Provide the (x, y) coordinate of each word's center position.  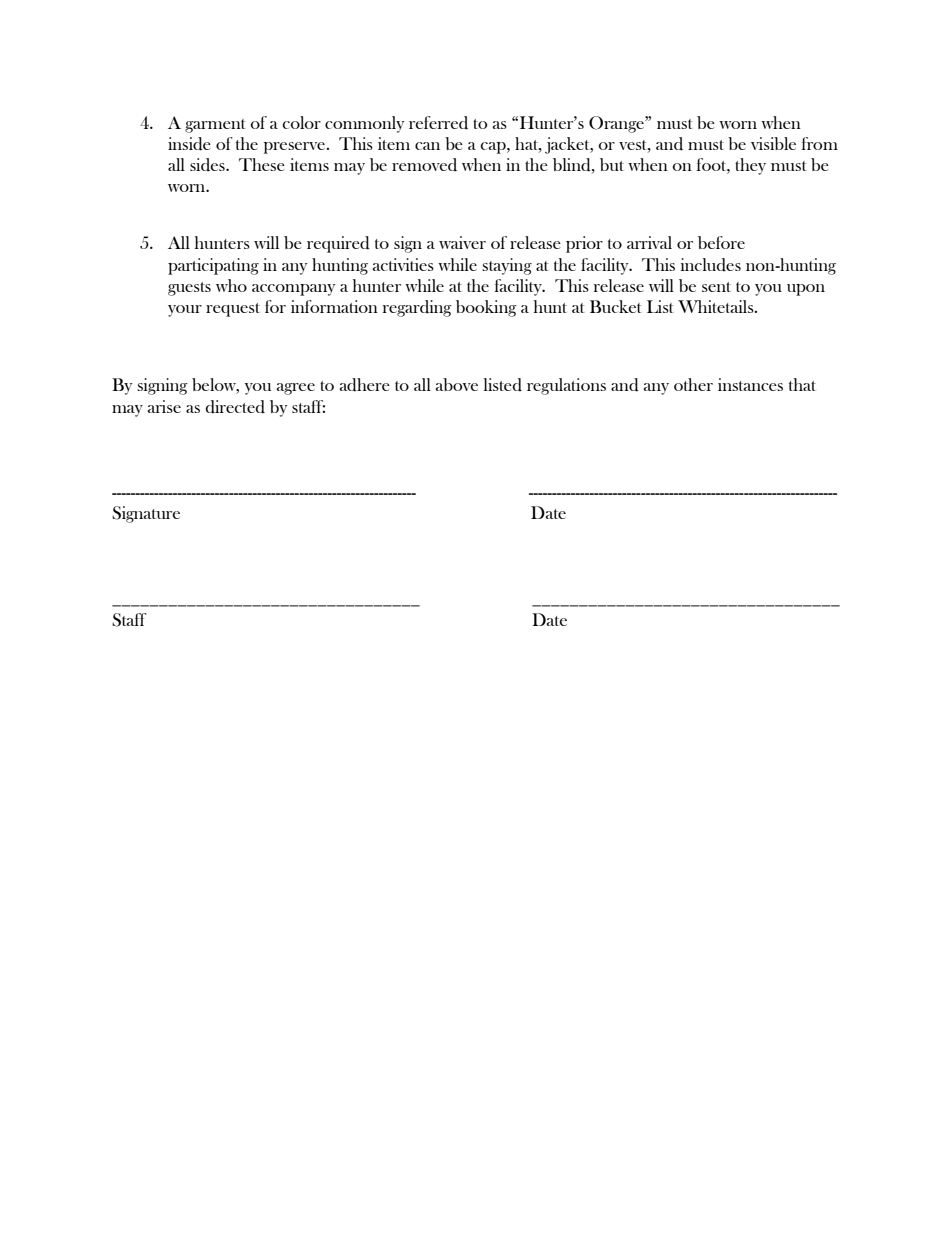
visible (773, 143)
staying (507, 266)
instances (750, 384)
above (457, 384)
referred (438, 123)
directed (235, 407)
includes (711, 265)
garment (215, 126)
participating (213, 266)
